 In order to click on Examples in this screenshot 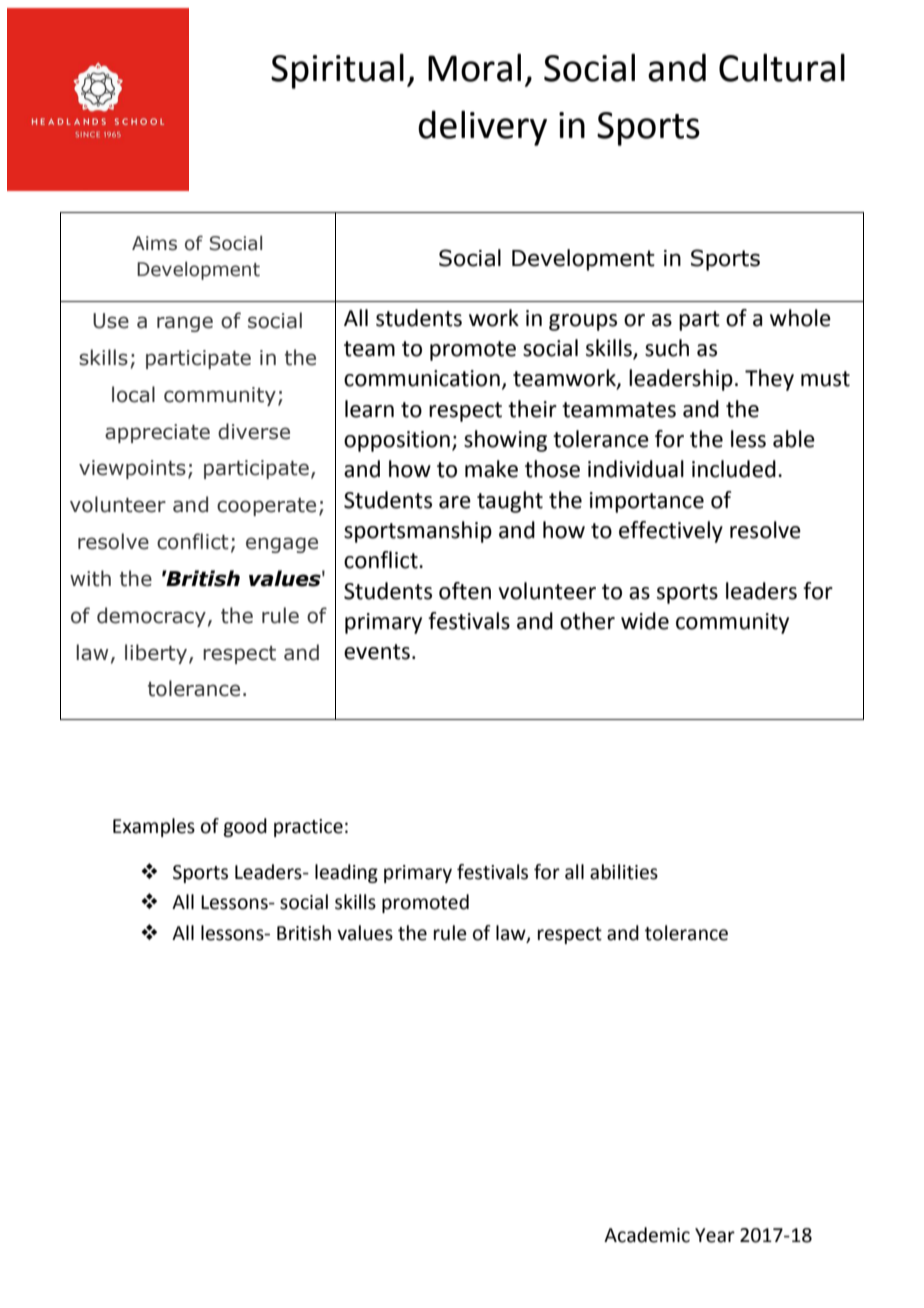, I will do `click(154, 827)`.
